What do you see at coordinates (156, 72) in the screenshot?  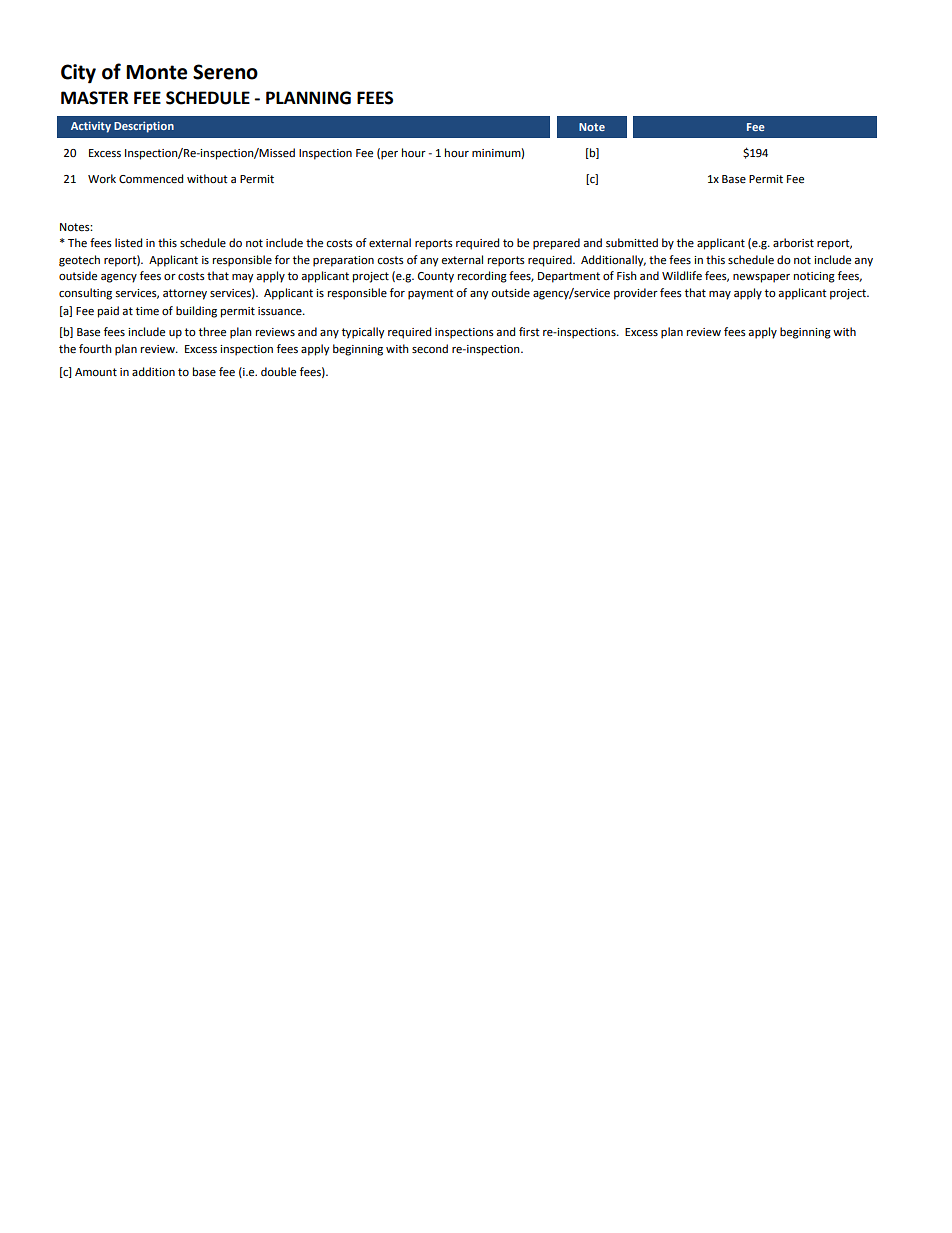 I see `Monte` at bounding box center [156, 72].
